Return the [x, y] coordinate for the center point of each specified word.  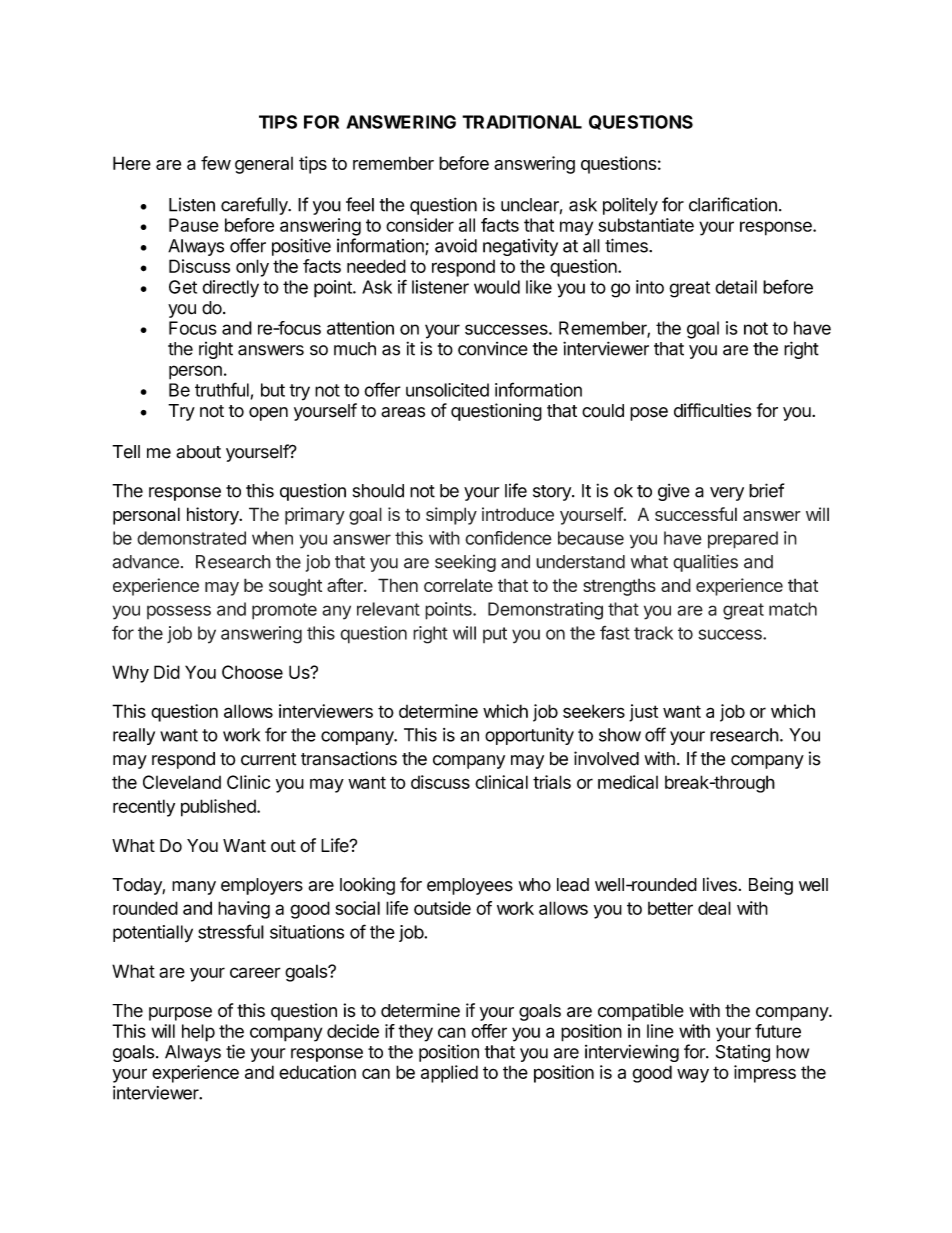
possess [179, 612]
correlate [458, 585]
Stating [743, 1053]
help [198, 1033]
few [216, 163]
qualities [705, 563]
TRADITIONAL [522, 122]
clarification [733, 204]
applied [449, 1074]
